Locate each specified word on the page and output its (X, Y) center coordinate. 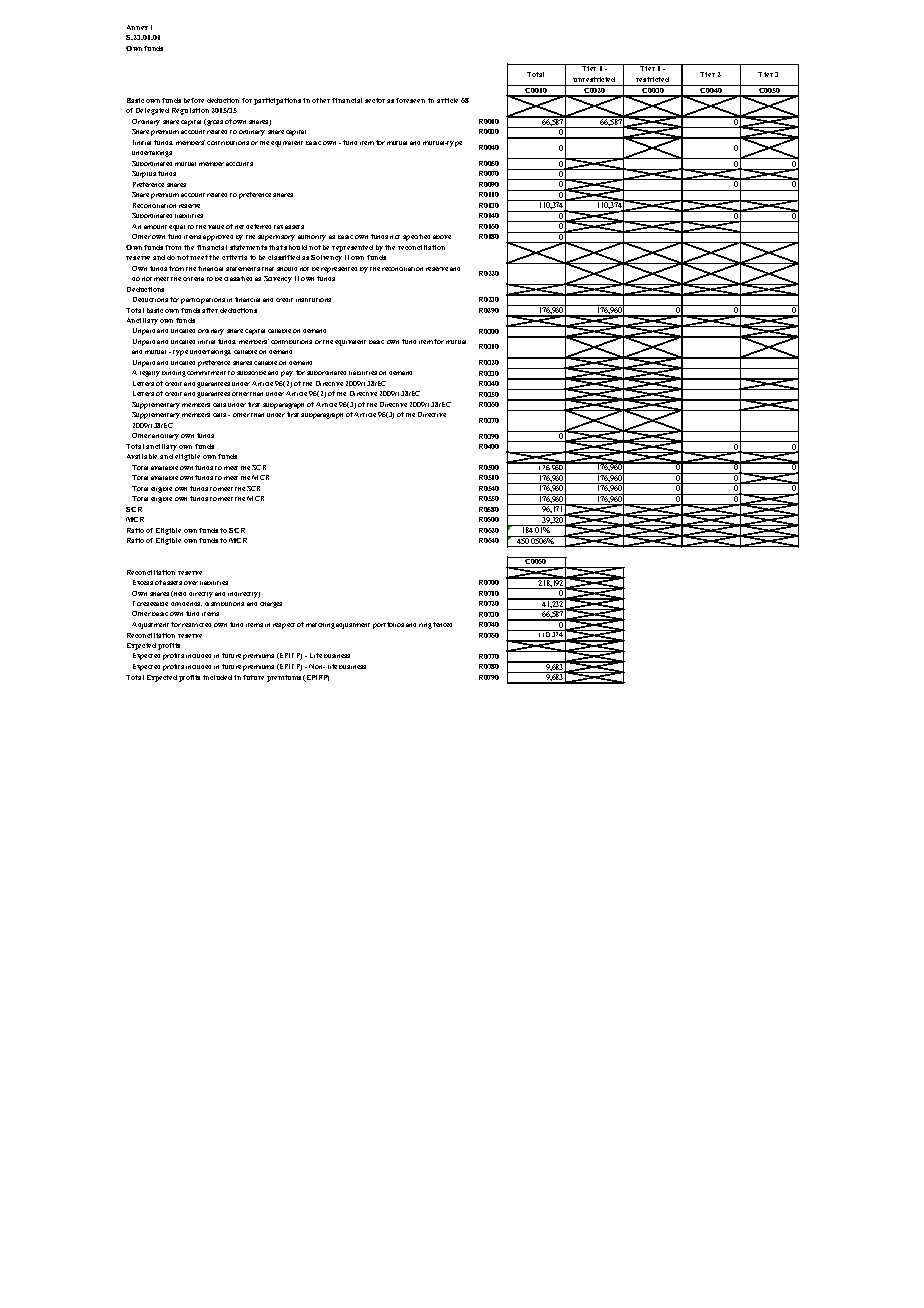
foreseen (410, 100)
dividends (186, 604)
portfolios (388, 625)
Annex (137, 27)
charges (271, 605)
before (194, 100)
